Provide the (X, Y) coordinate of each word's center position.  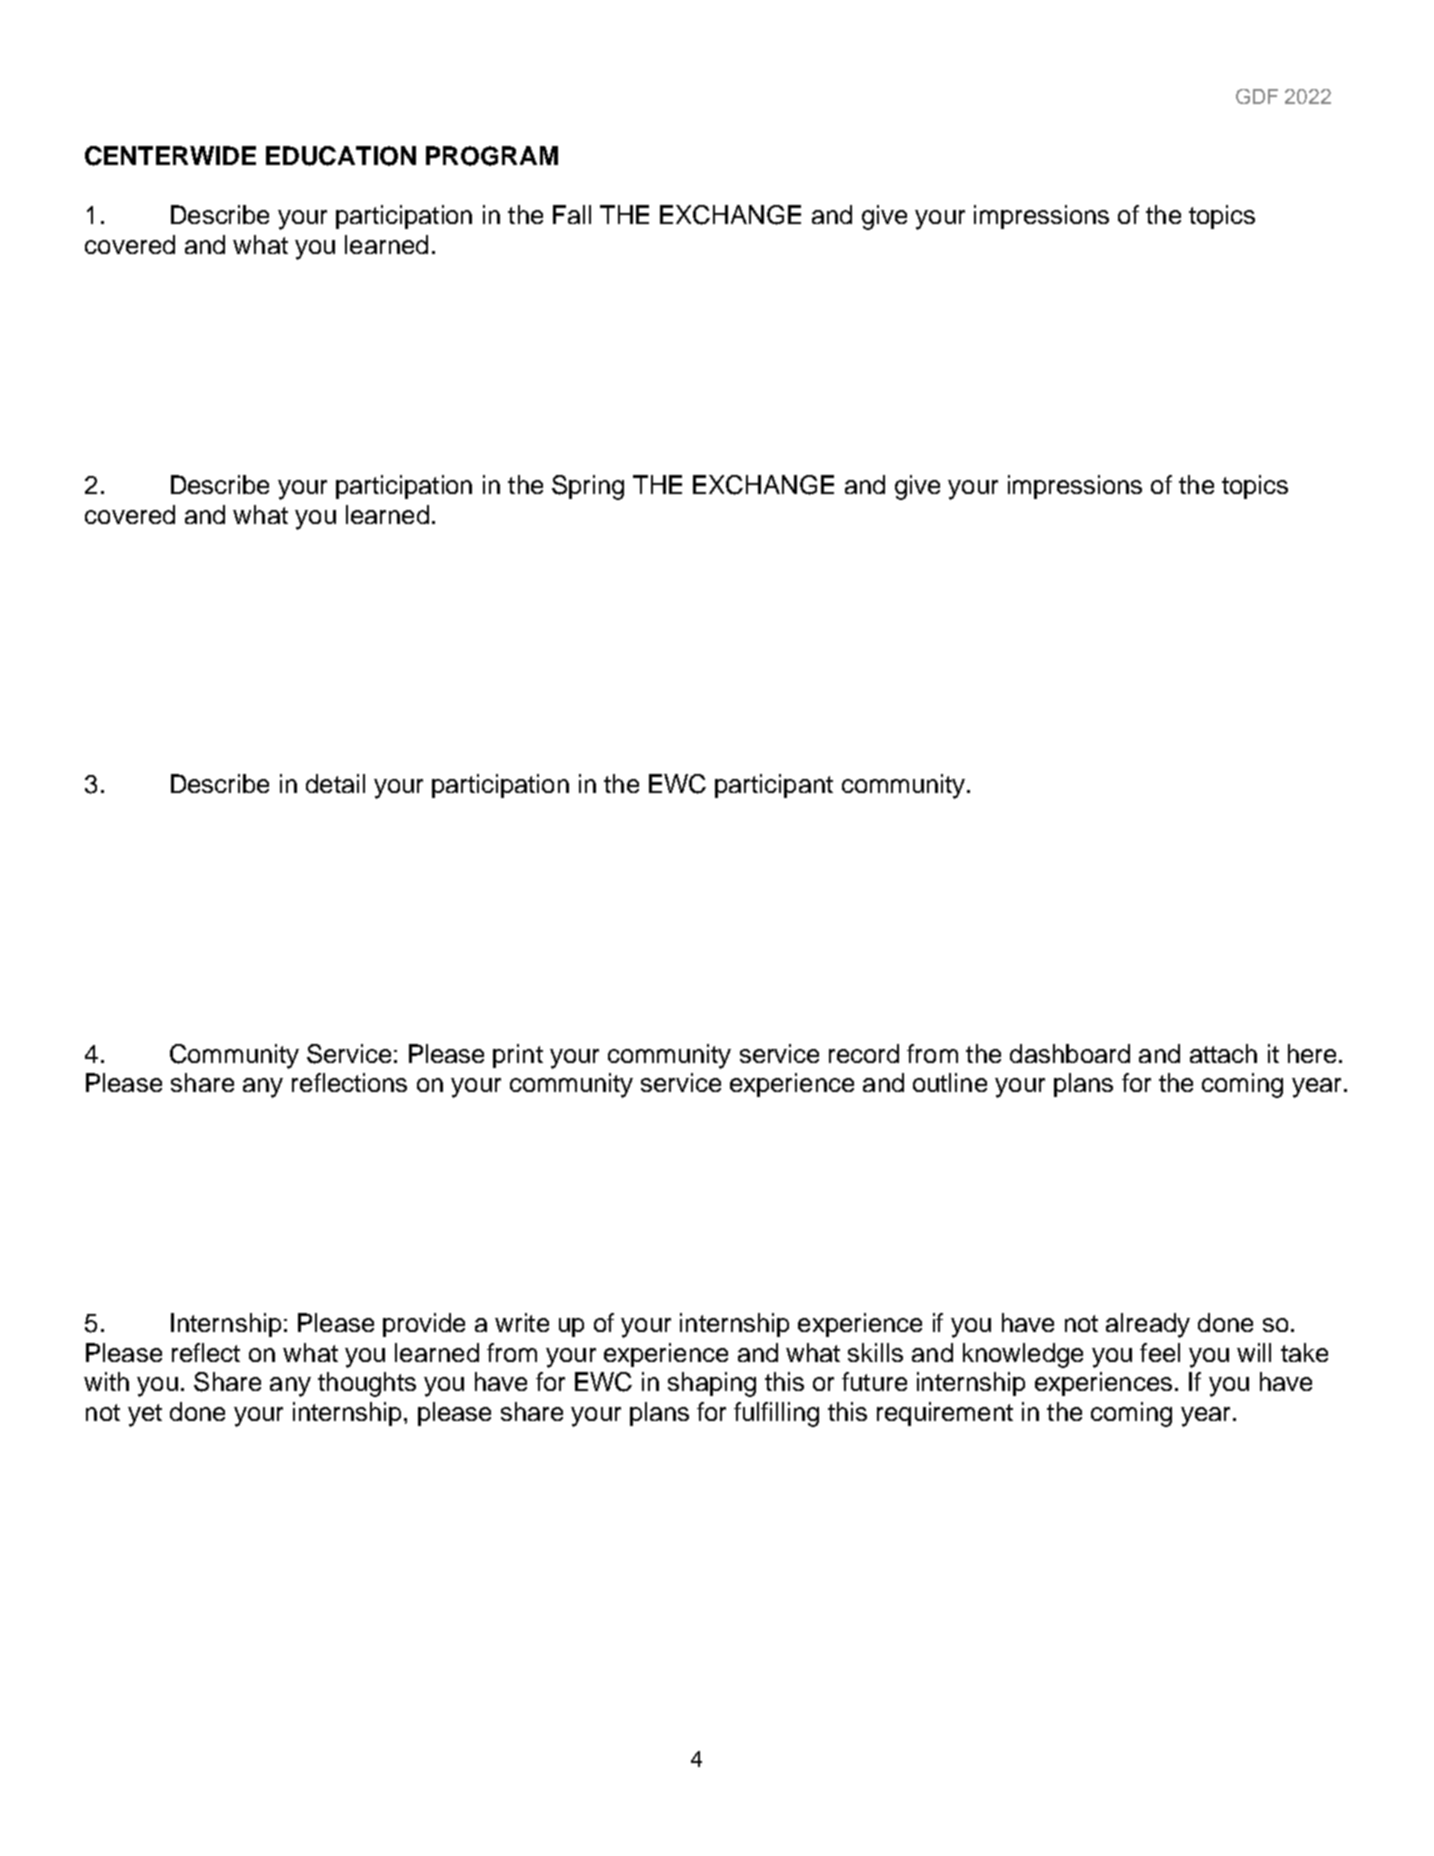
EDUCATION (341, 156)
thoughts (367, 1384)
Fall (572, 214)
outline (950, 1082)
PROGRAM (492, 156)
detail (335, 783)
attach (1223, 1053)
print (518, 1056)
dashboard (1070, 1053)
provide (424, 1325)
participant (774, 786)
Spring (588, 487)
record (864, 1053)
